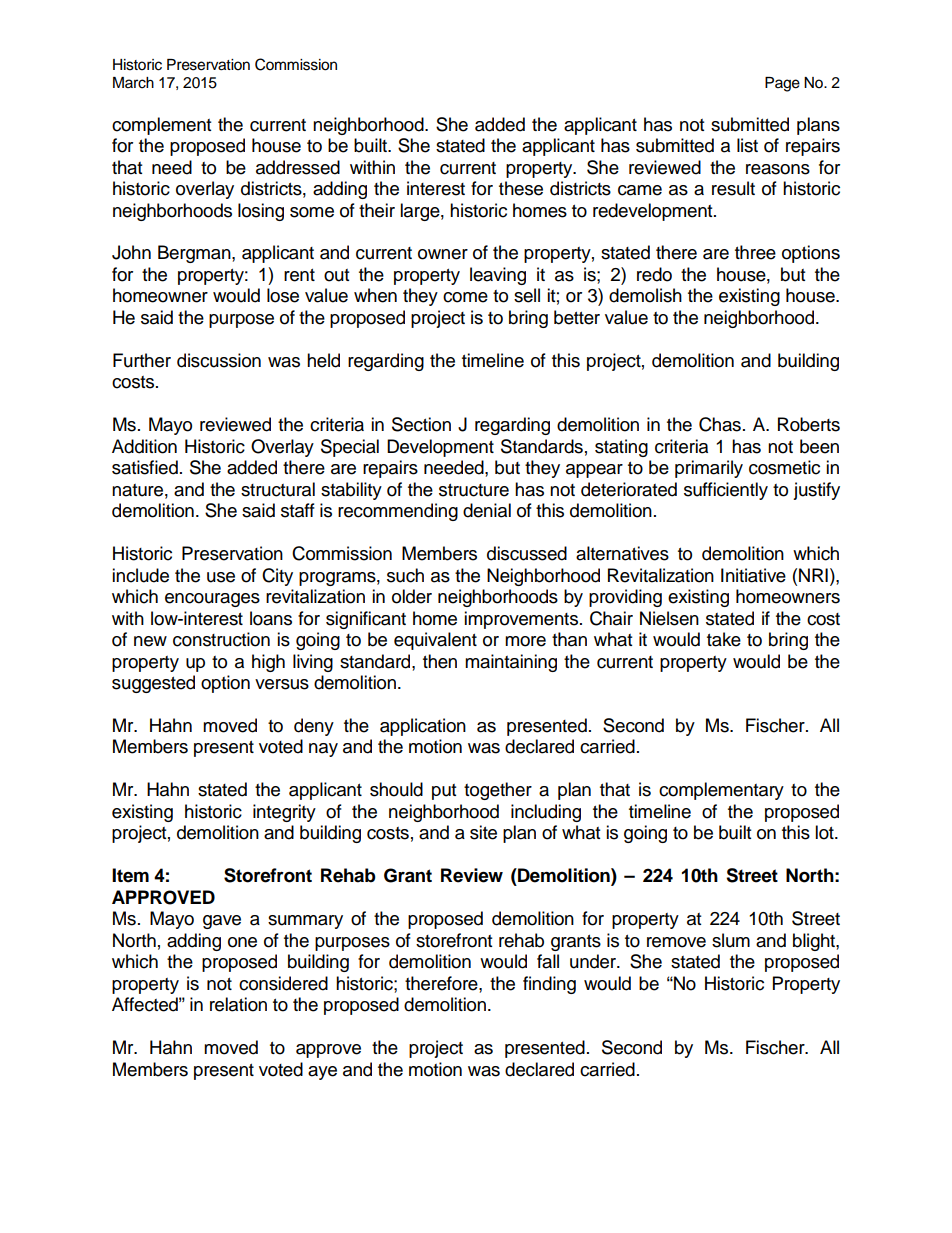 This page has width=952, height=1233. What do you see at coordinates (133, 83) in the page?
I see `March` at bounding box center [133, 83].
